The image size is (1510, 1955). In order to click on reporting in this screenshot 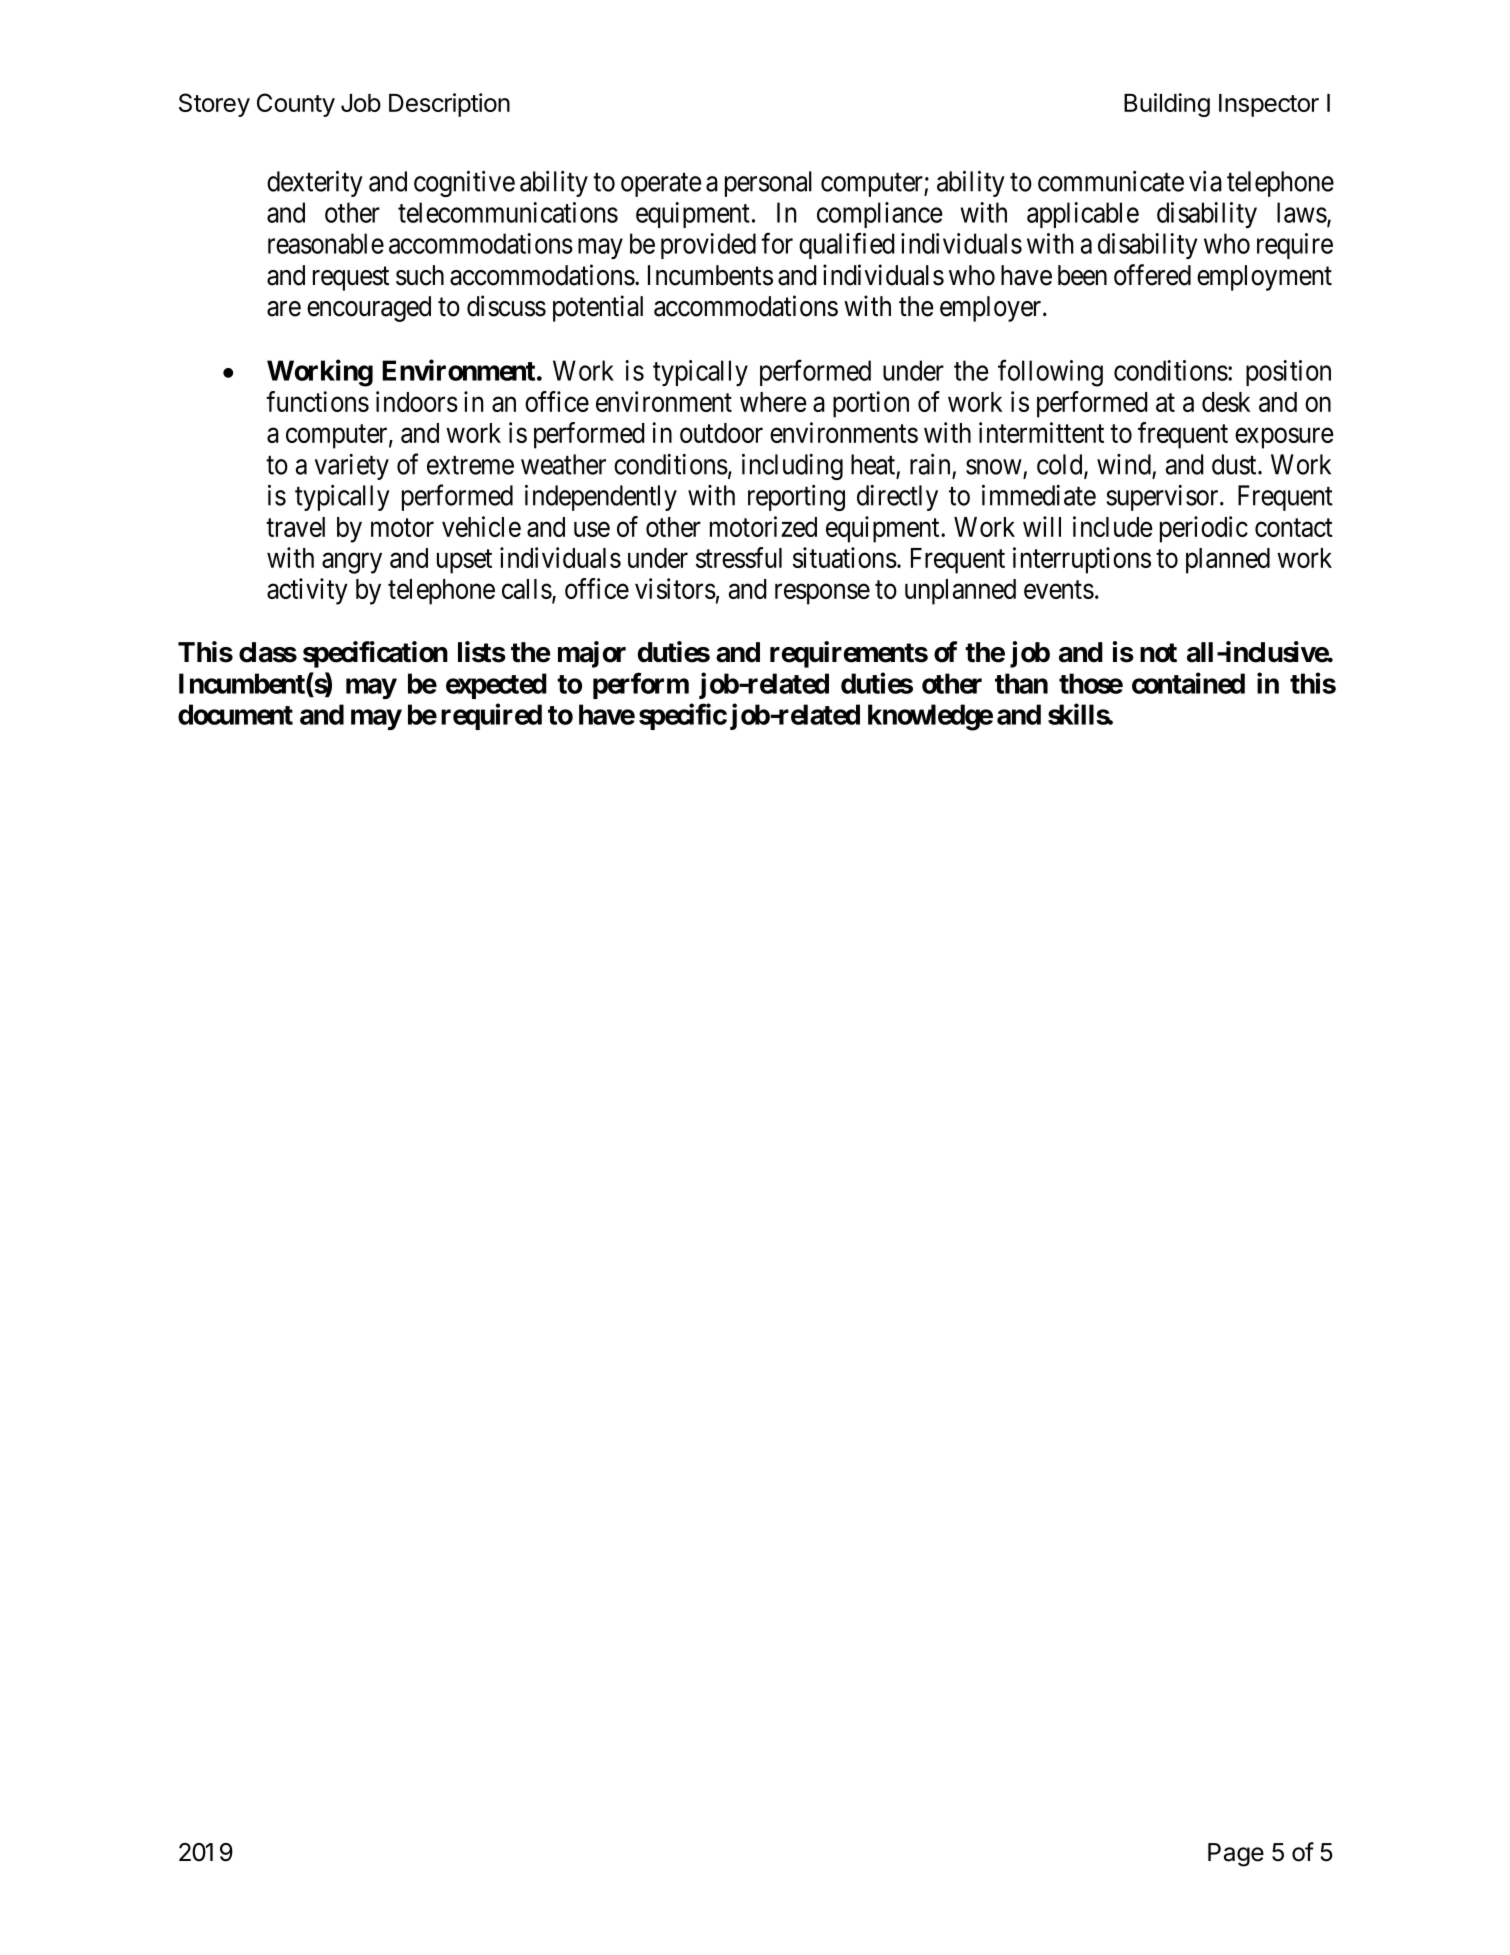, I will do `click(796, 498)`.
